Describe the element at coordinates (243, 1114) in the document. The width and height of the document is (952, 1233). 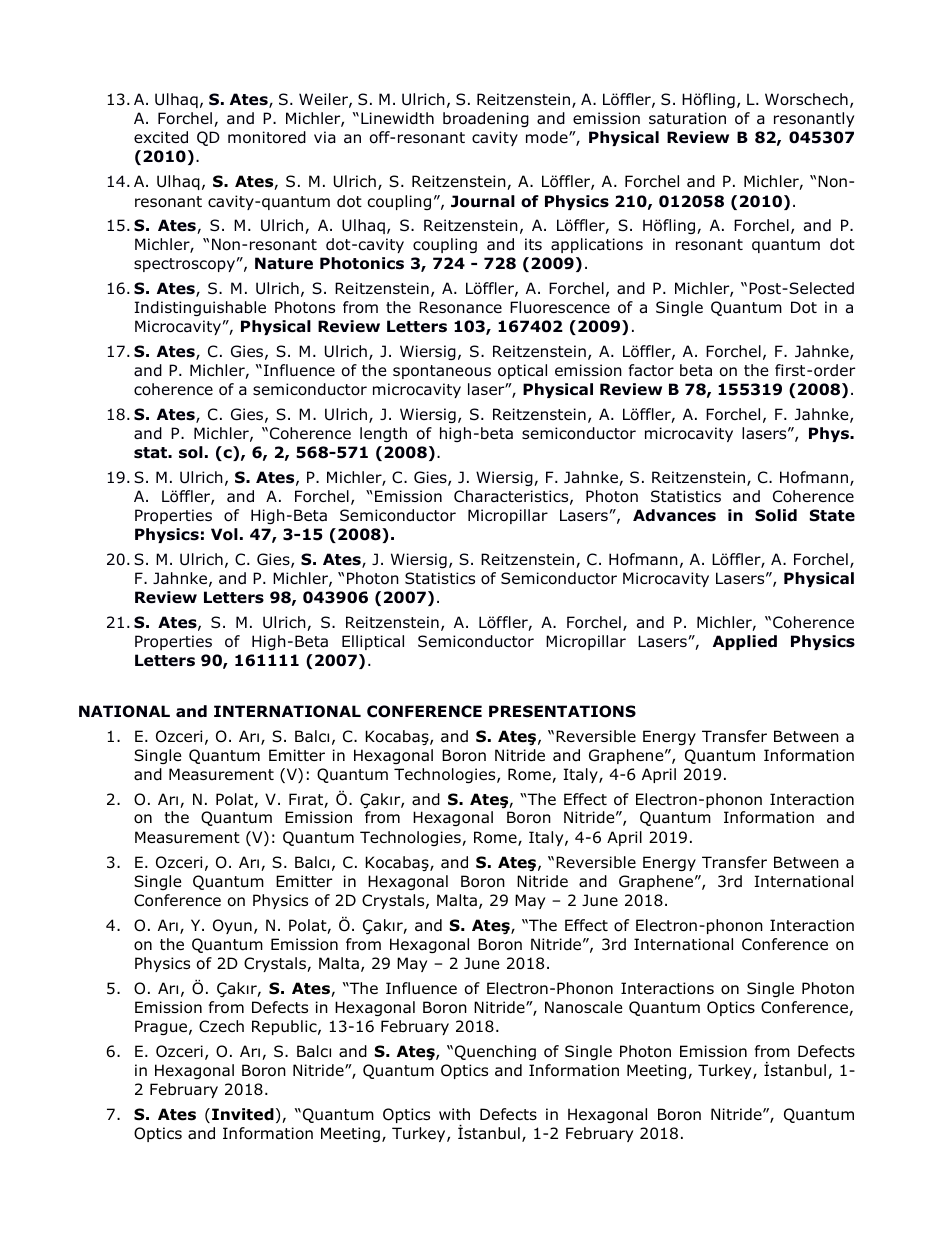
I see `Invited` at that location.
